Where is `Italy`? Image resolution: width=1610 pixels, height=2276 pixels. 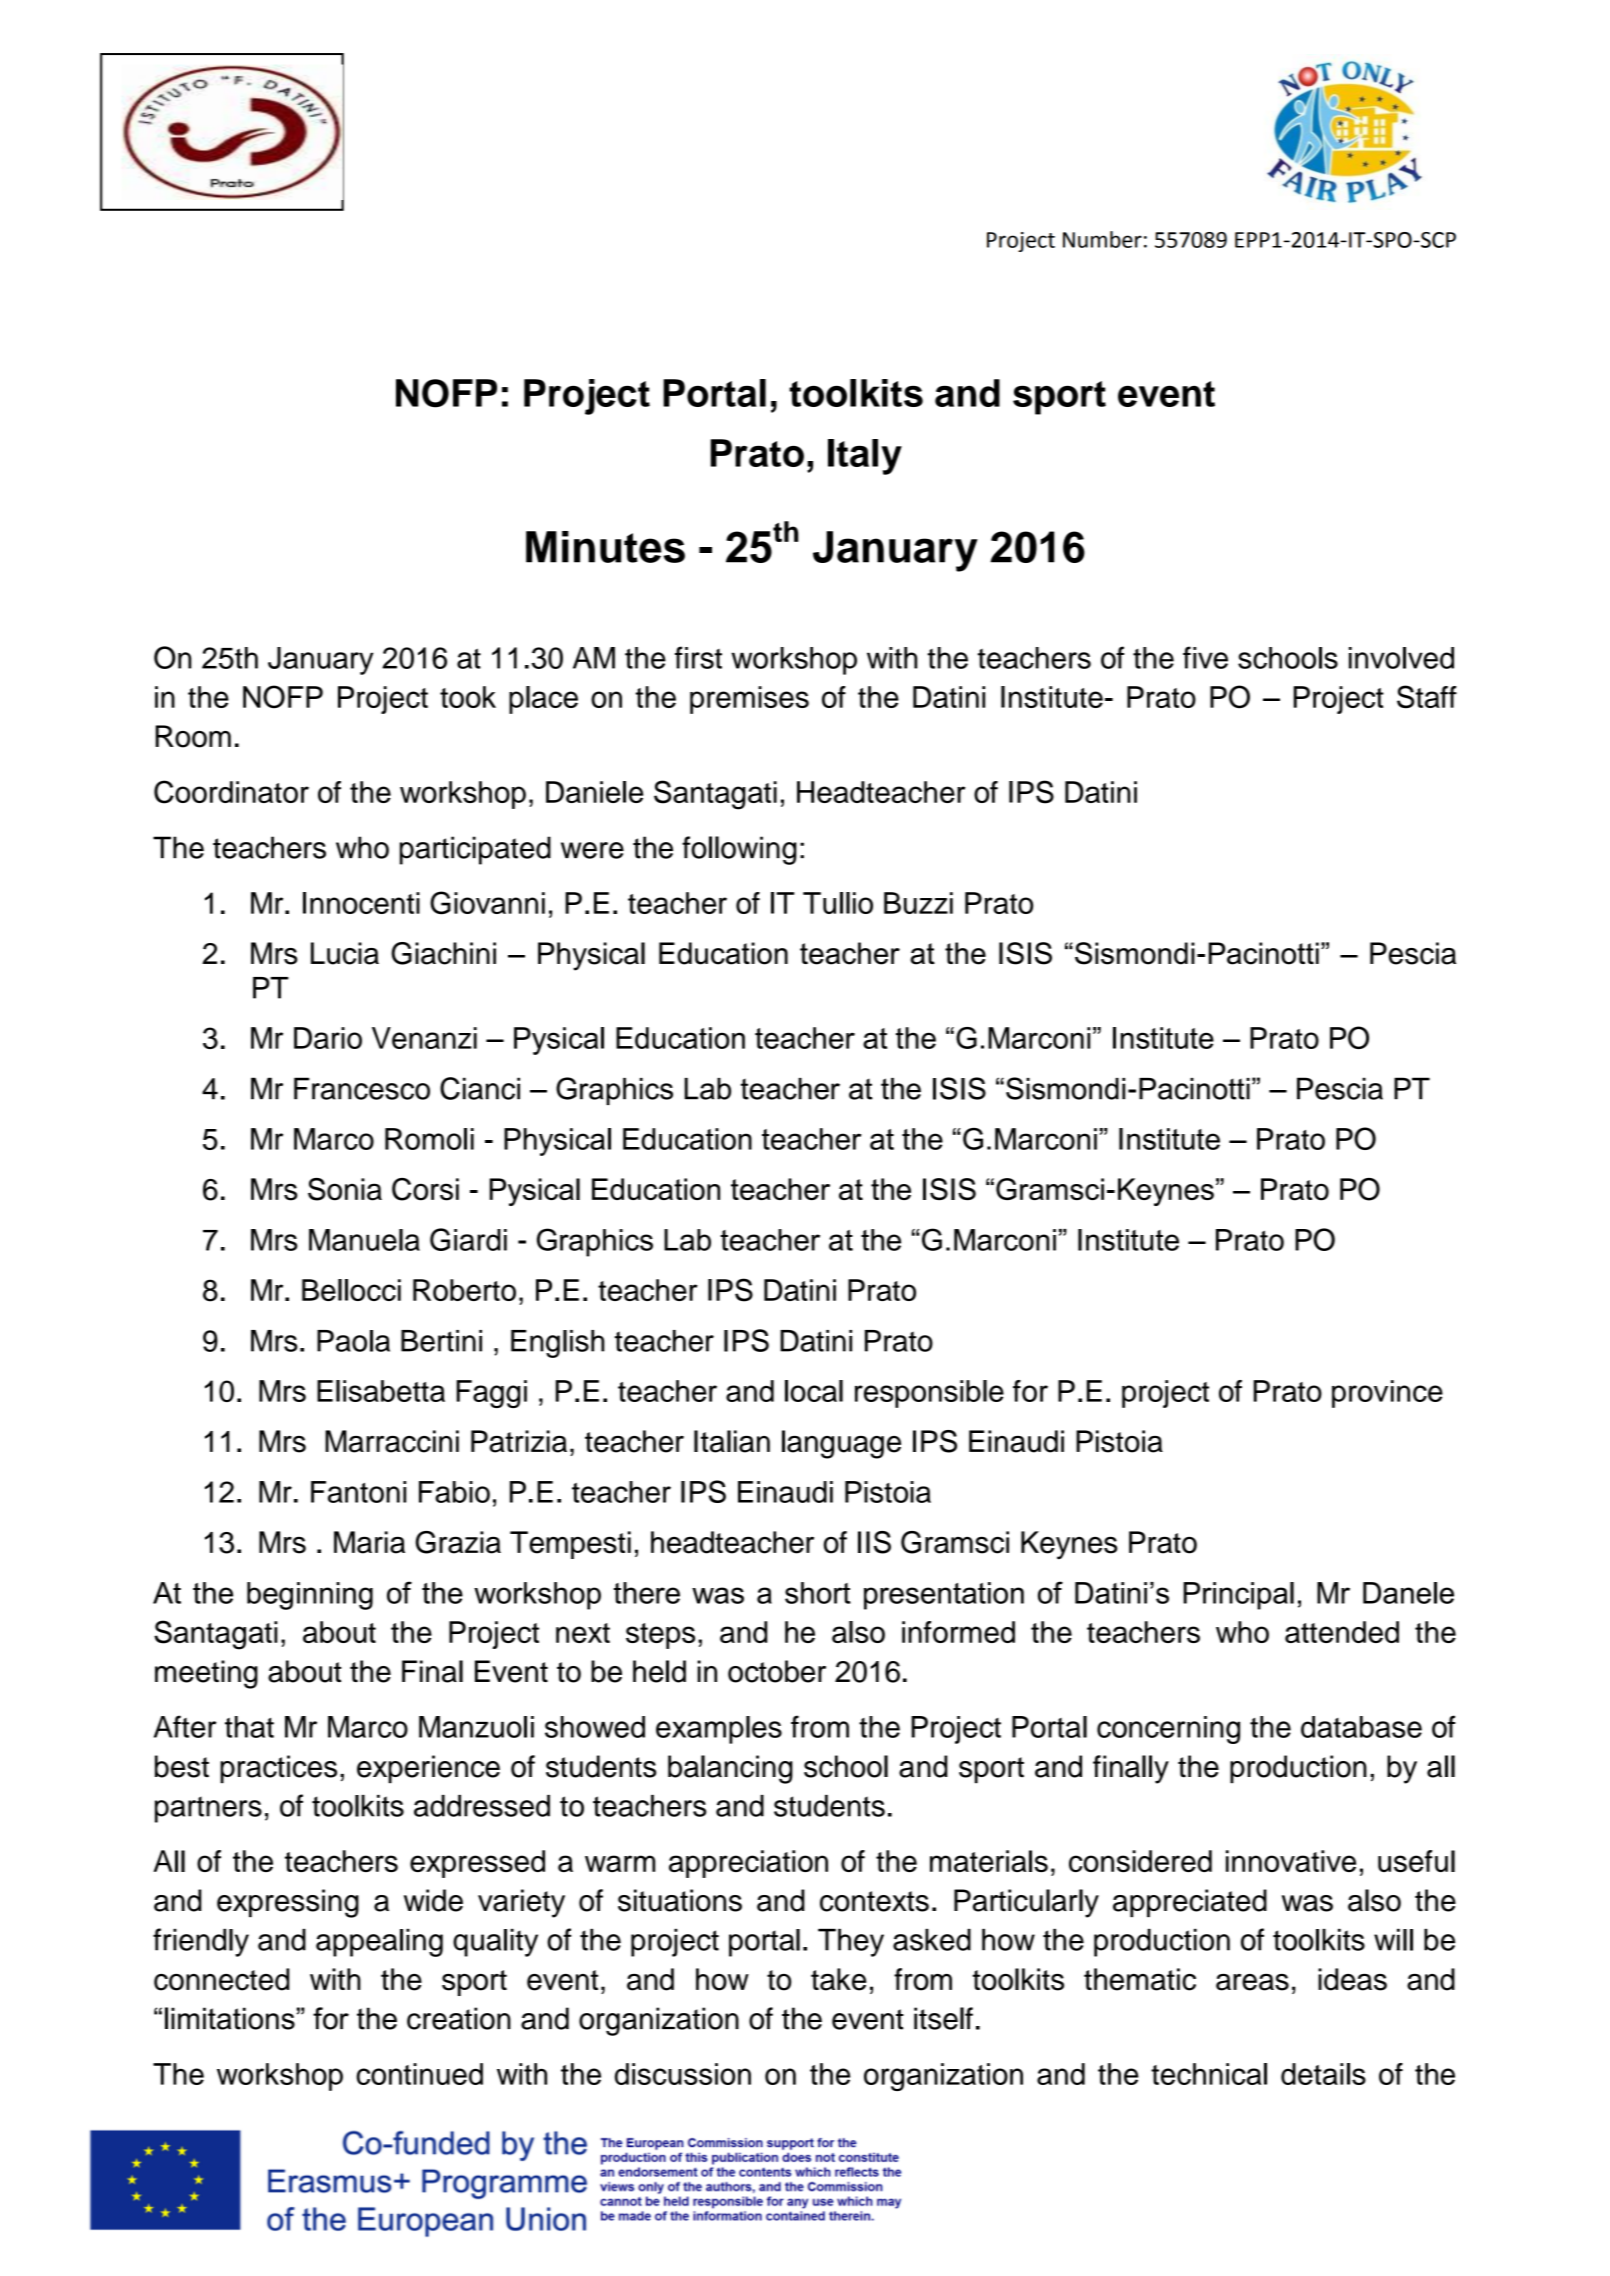 Italy is located at coordinates (865, 457).
